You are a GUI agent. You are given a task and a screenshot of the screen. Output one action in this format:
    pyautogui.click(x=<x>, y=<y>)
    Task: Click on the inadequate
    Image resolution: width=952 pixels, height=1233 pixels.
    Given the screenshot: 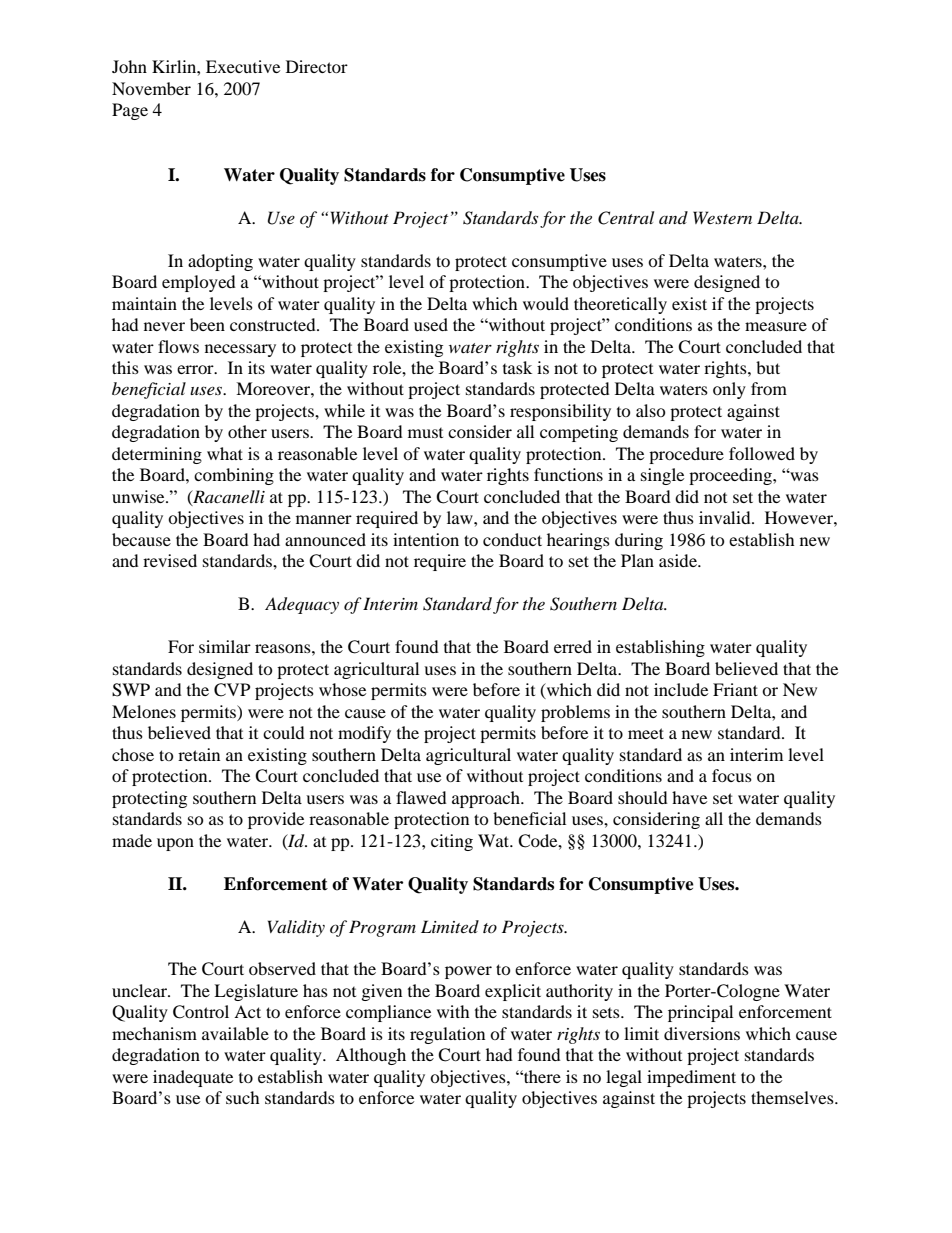 What is the action you would take?
    pyautogui.click(x=193, y=1078)
